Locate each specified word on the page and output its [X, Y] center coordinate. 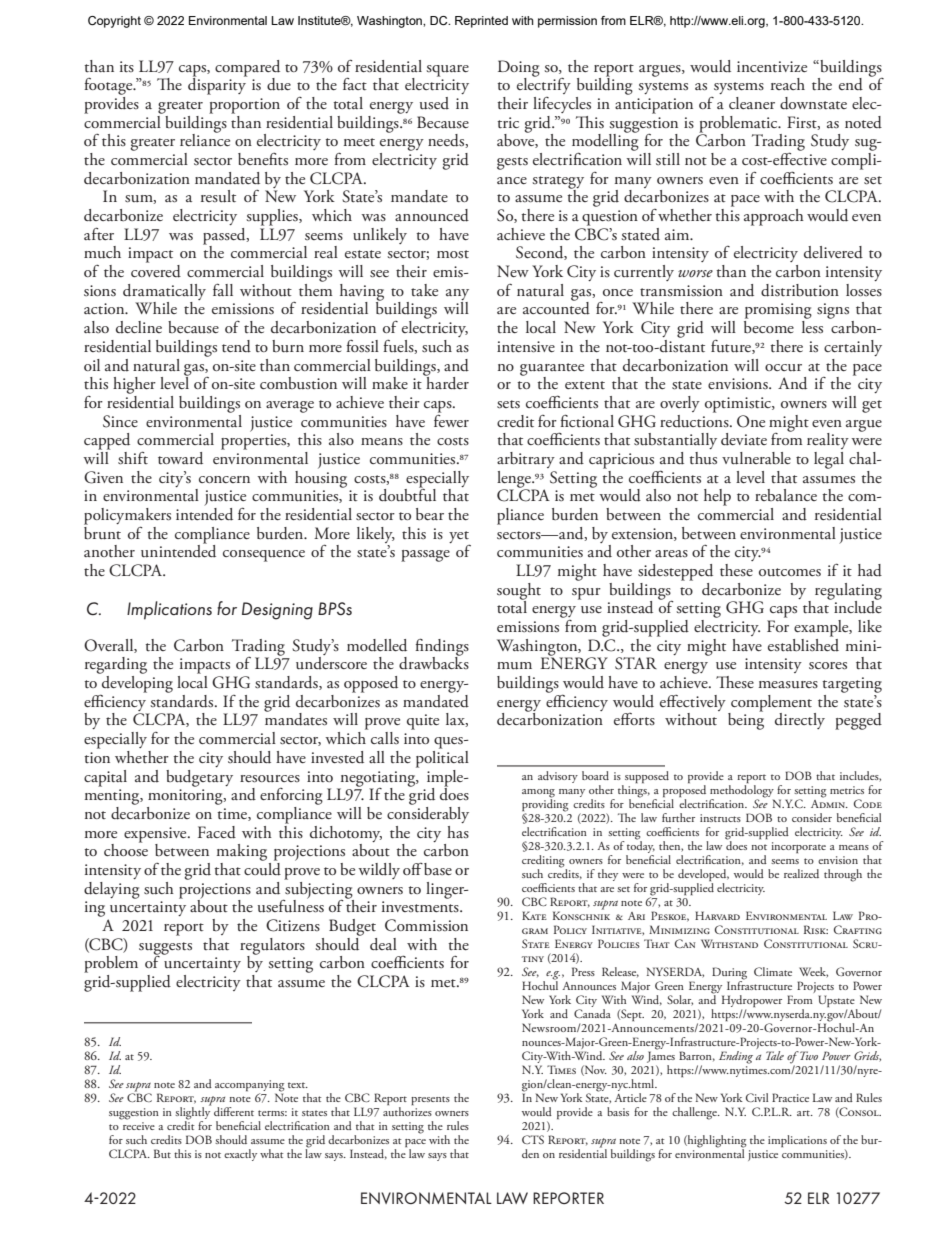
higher [134, 385]
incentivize [772, 66]
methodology [742, 792]
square [447, 71]
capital [105, 778]
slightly [193, 1113]
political [442, 758]
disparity [217, 85]
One [751, 421]
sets [508, 404]
